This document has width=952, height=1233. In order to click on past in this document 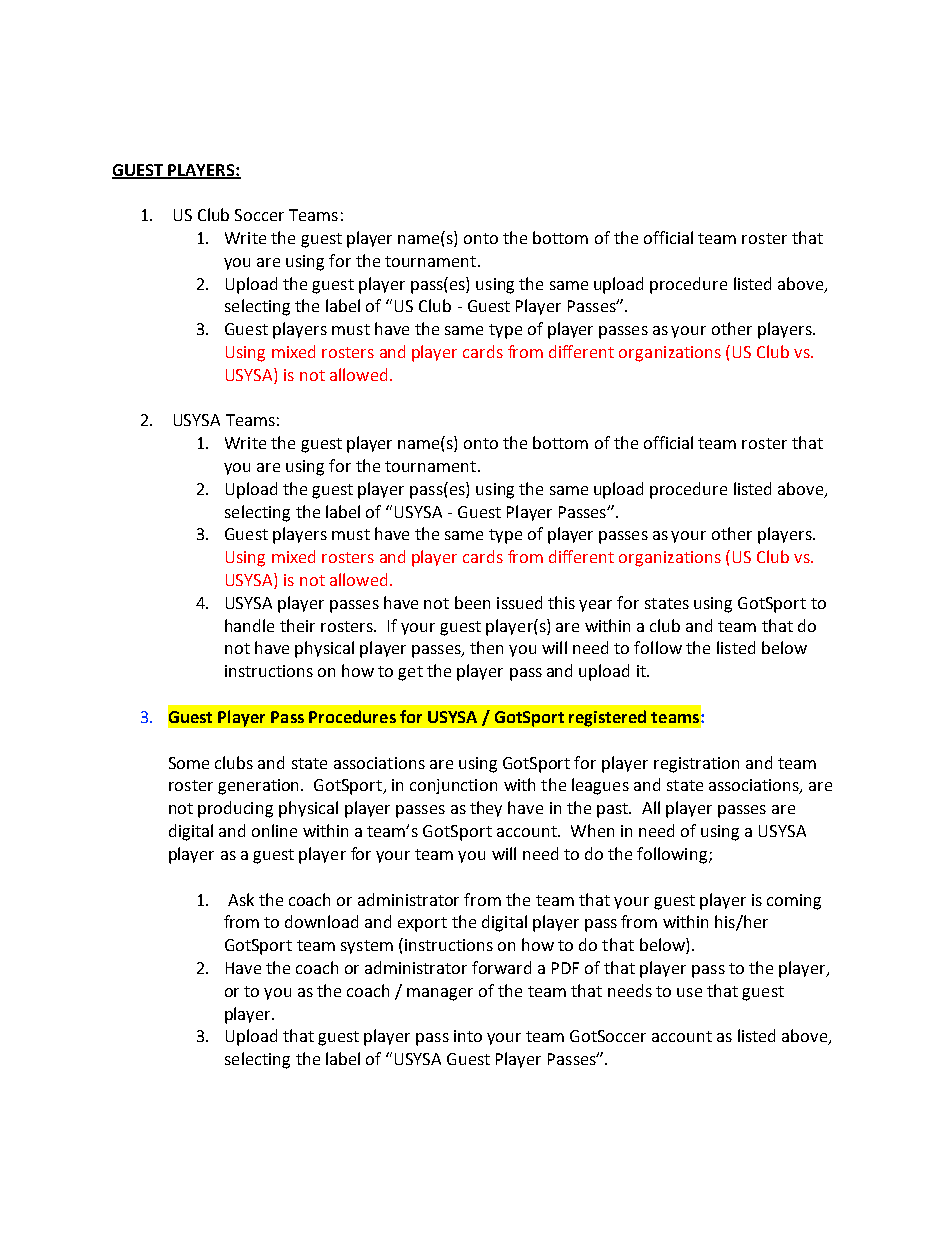, I will do `click(613, 810)`.
